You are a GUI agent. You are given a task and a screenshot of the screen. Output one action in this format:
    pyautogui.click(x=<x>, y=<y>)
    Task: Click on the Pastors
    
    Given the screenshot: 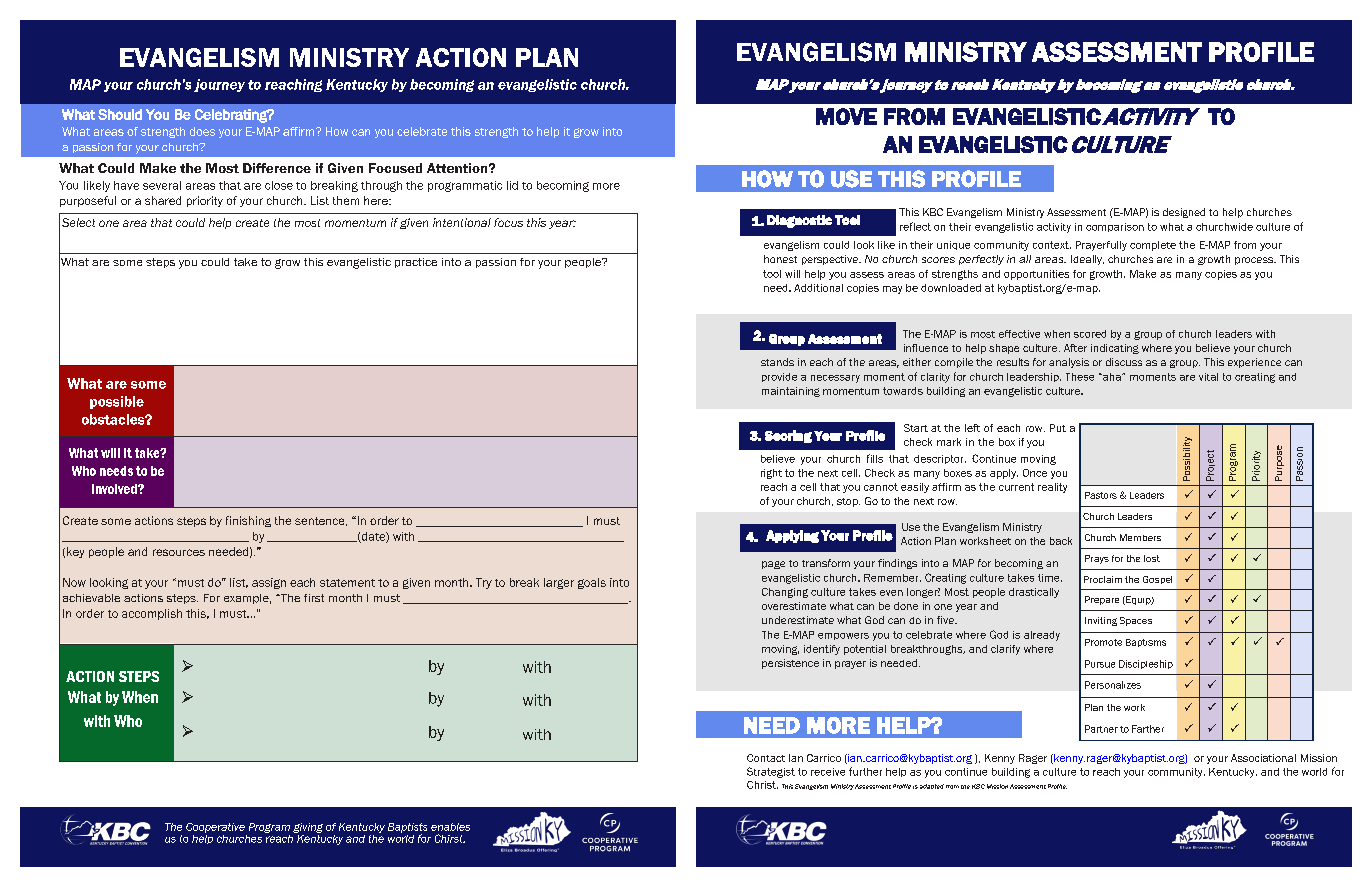 What is the action you would take?
    pyautogui.click(x=1101, y=495)
